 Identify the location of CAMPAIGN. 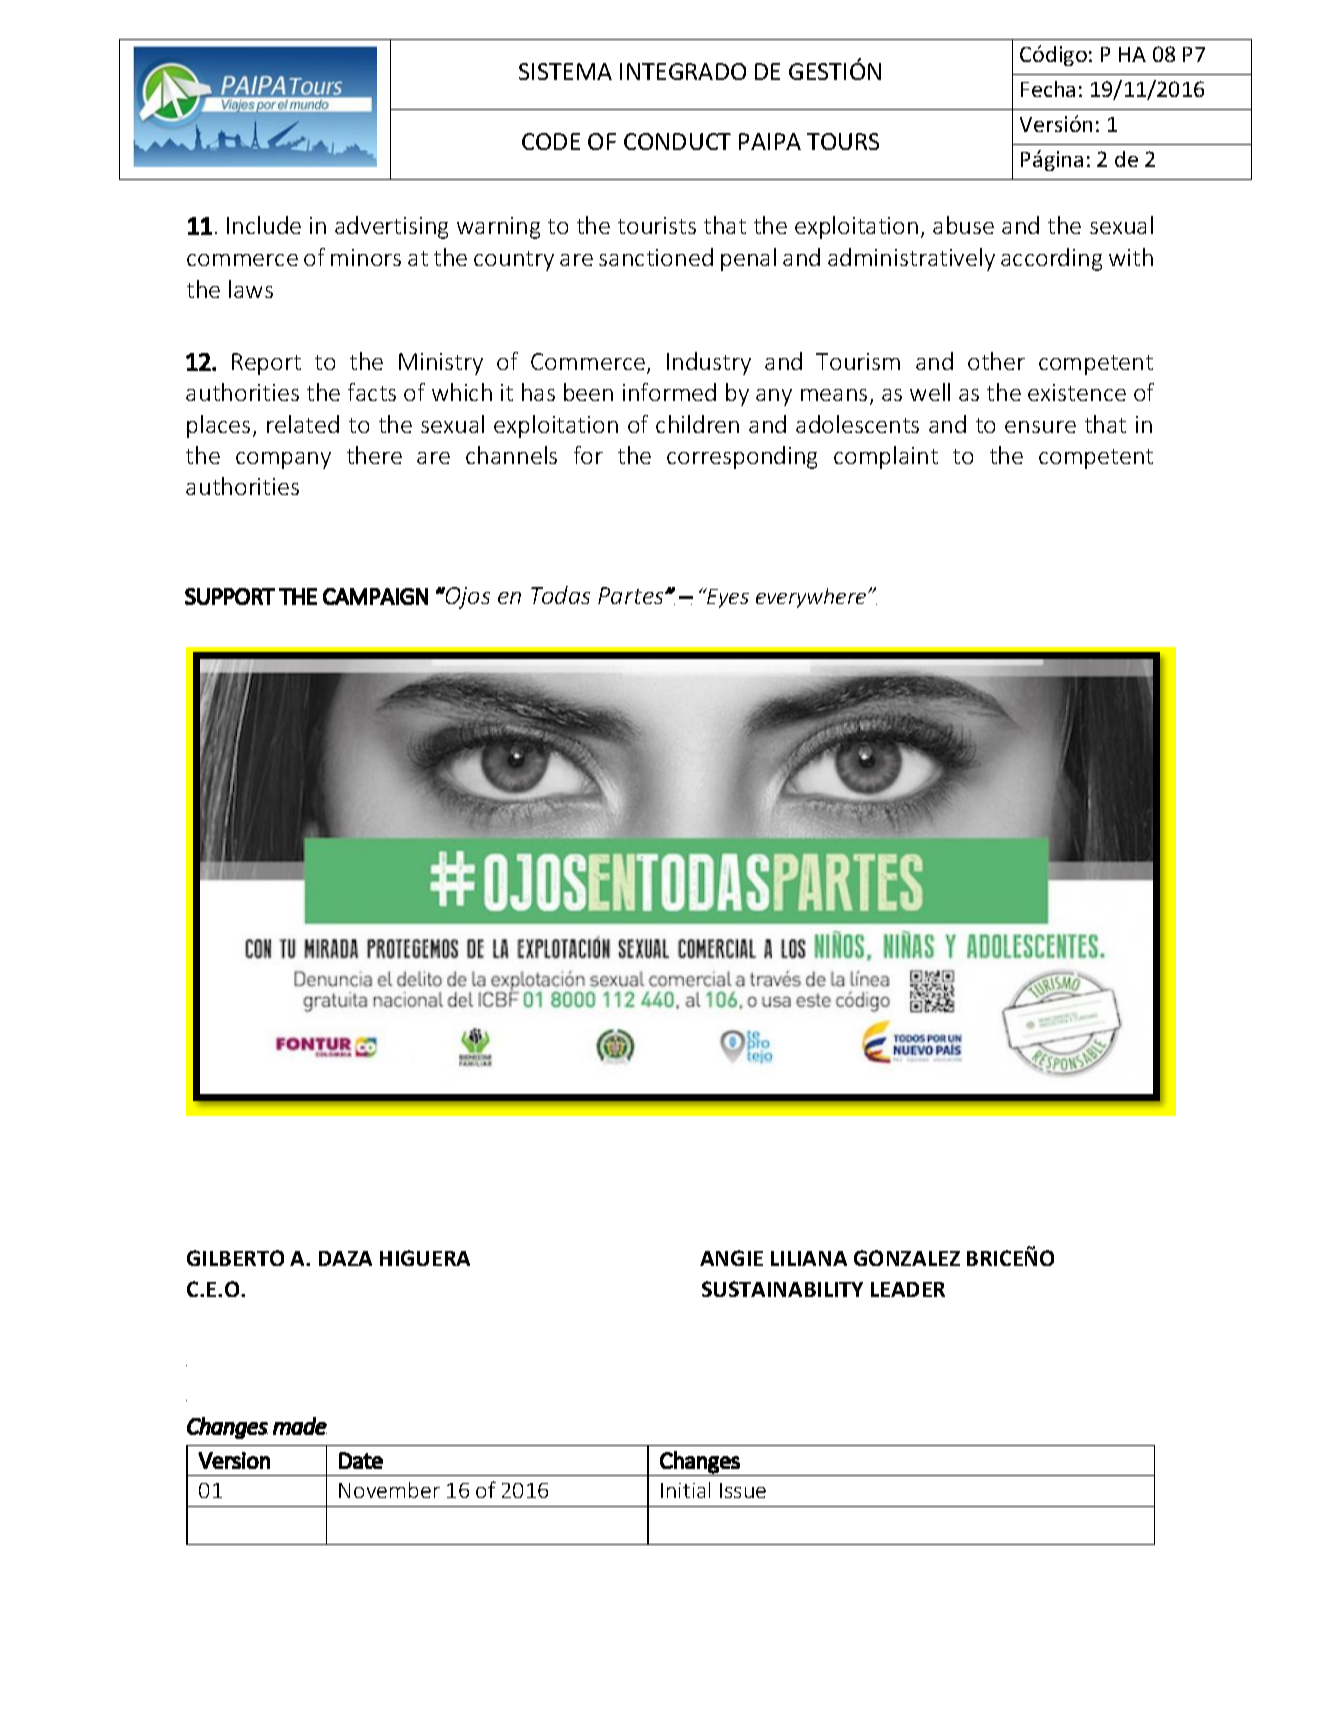
(375, 596).
